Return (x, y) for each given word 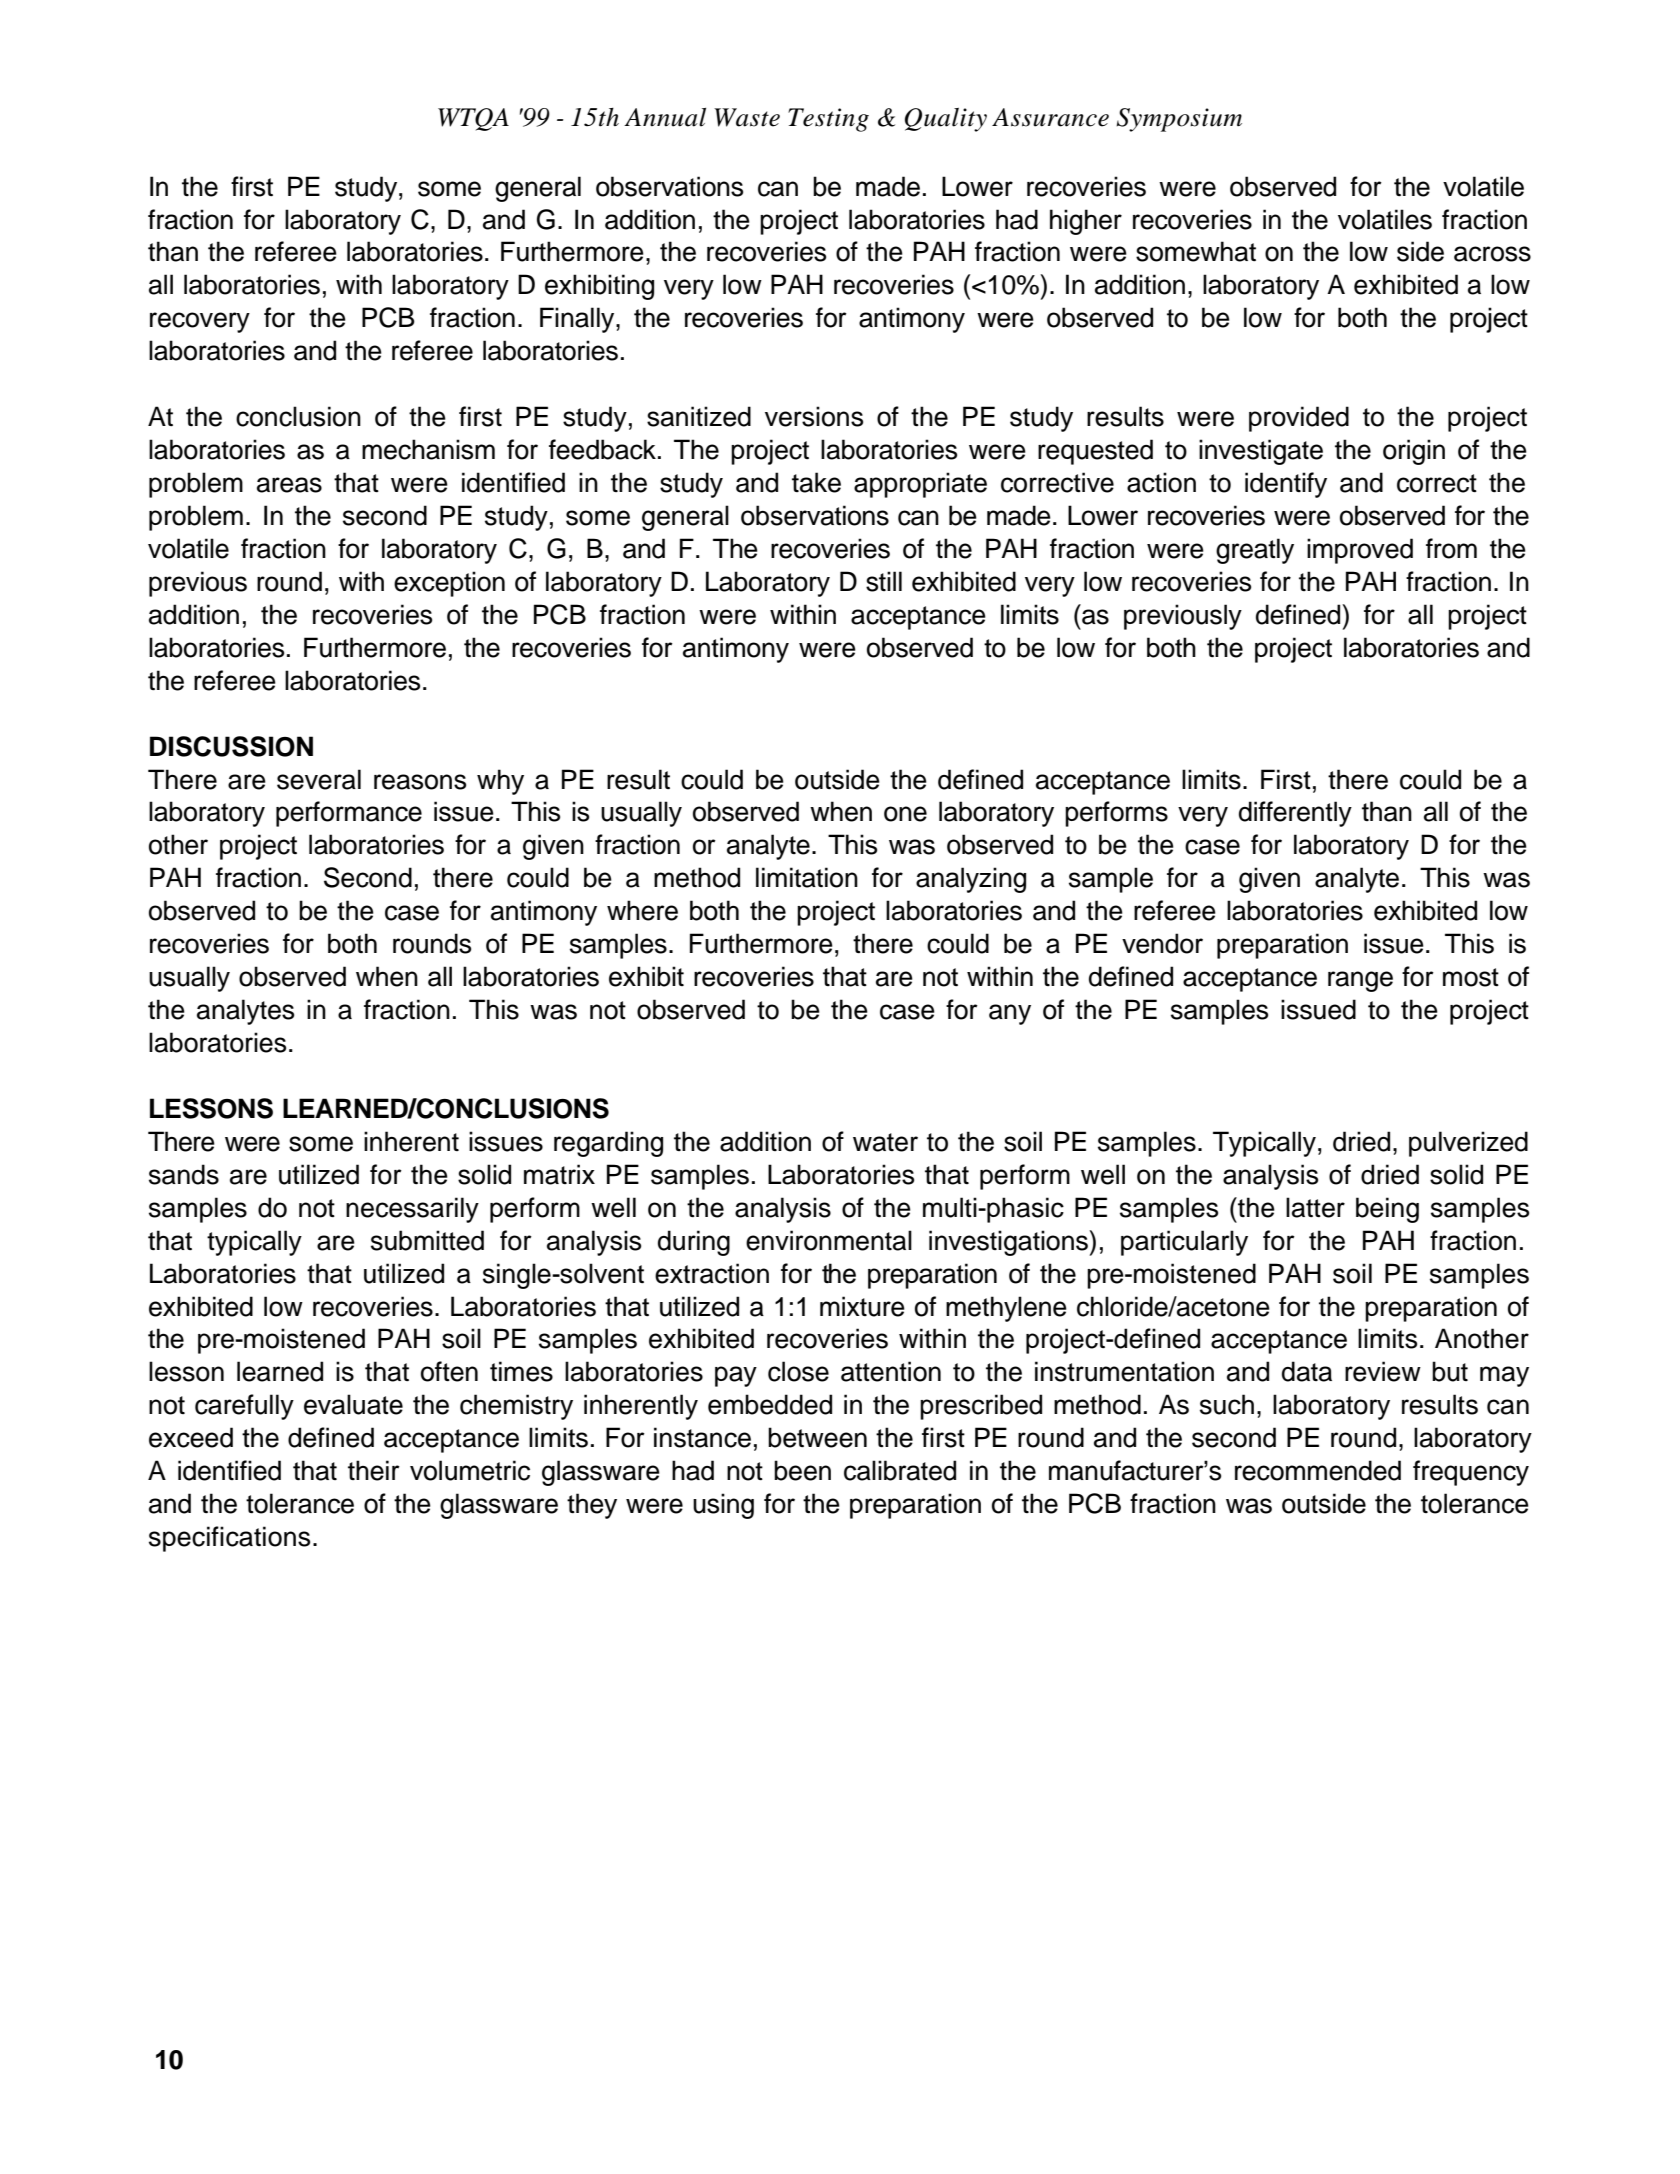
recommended (1318, 1470)
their (374, 1470)
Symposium (1179, 120)
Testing (828, 120)
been (802, 1470)
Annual (665, 117)
